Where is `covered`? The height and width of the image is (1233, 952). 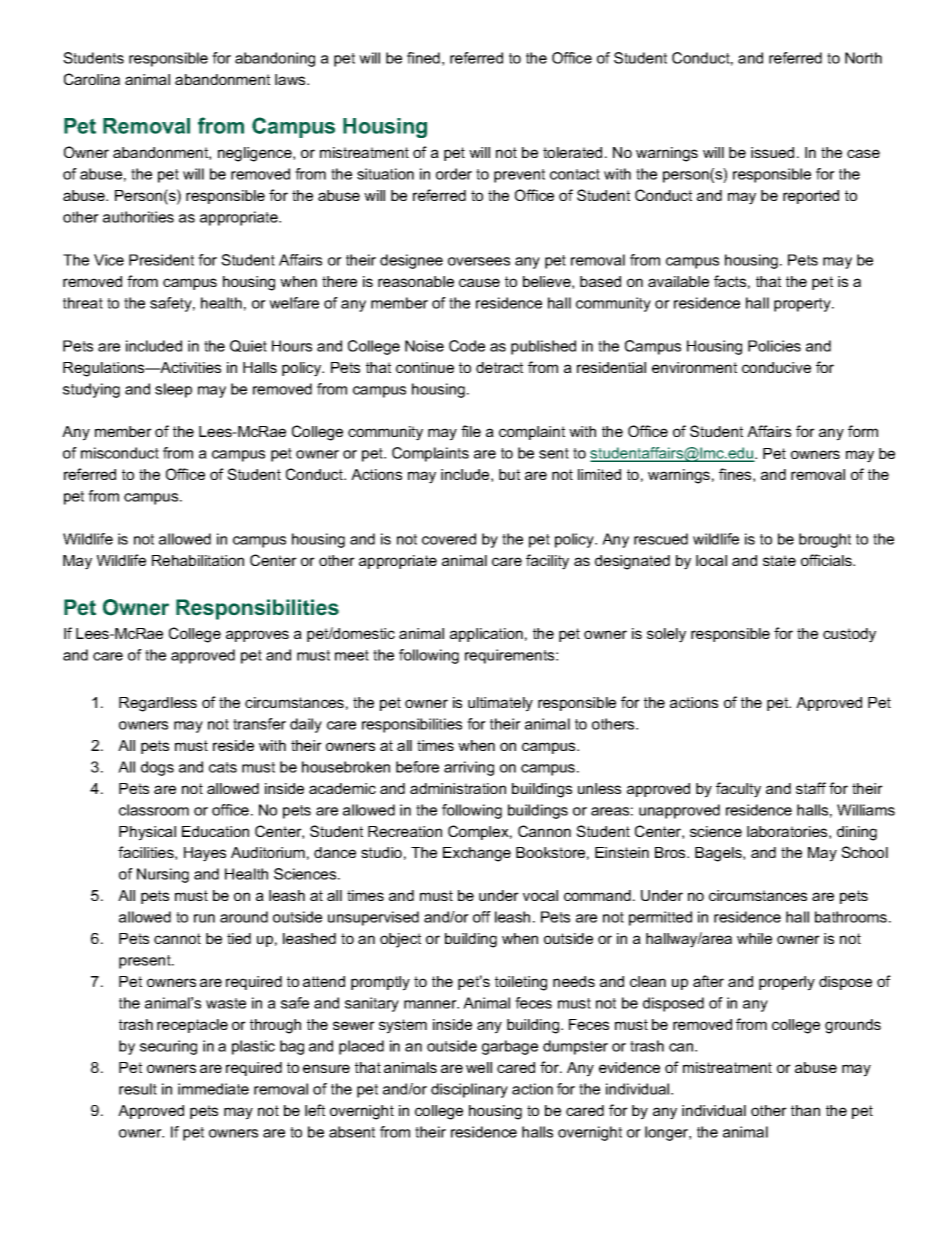 covered is located at coordinates (449, 539).
